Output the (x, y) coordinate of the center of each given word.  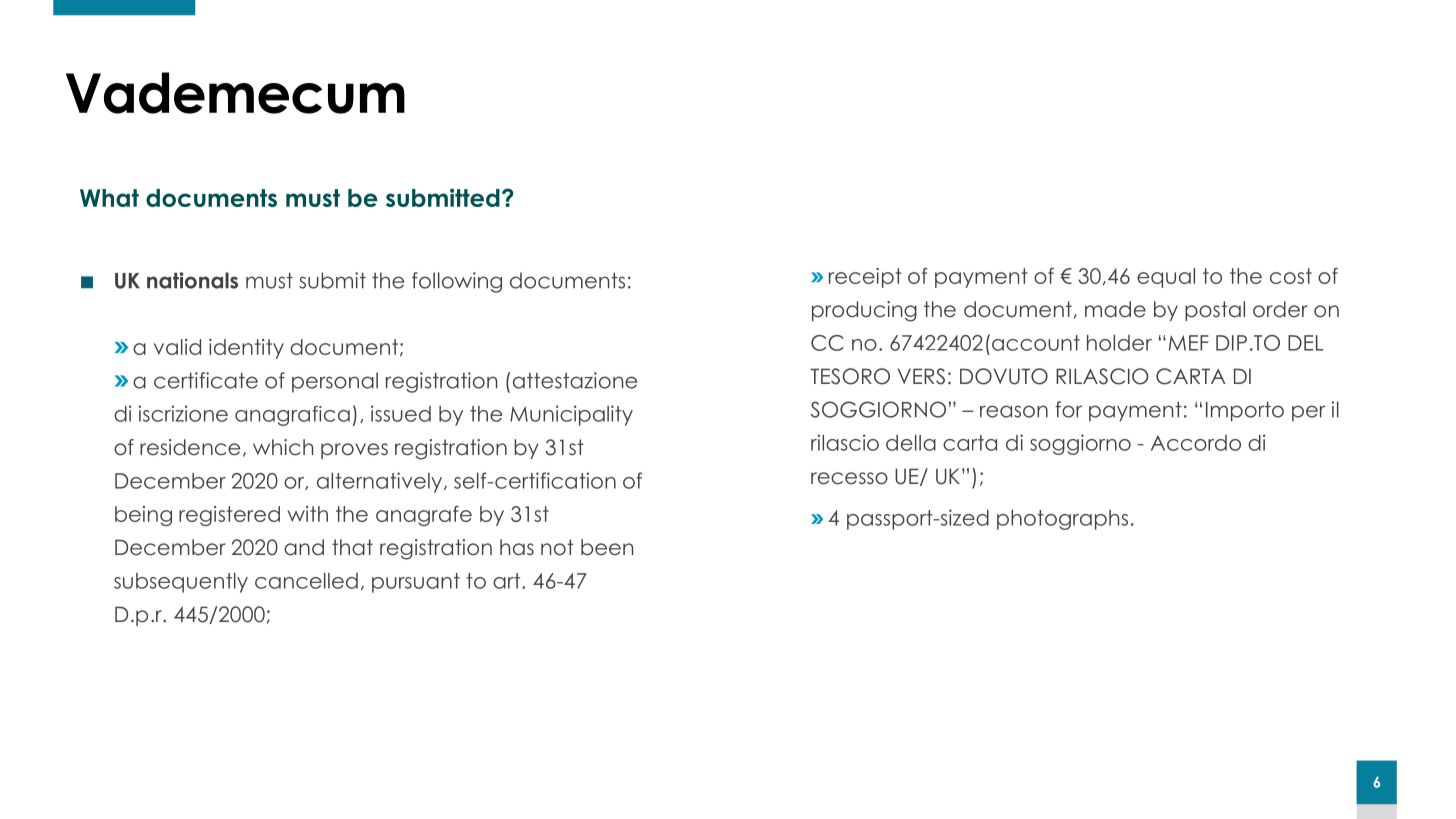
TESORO (850, 376)
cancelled (306, 581)
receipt (865, 278)
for (1068, 409)
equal (1166, 278)
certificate (206, 380)
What (109, 198)
